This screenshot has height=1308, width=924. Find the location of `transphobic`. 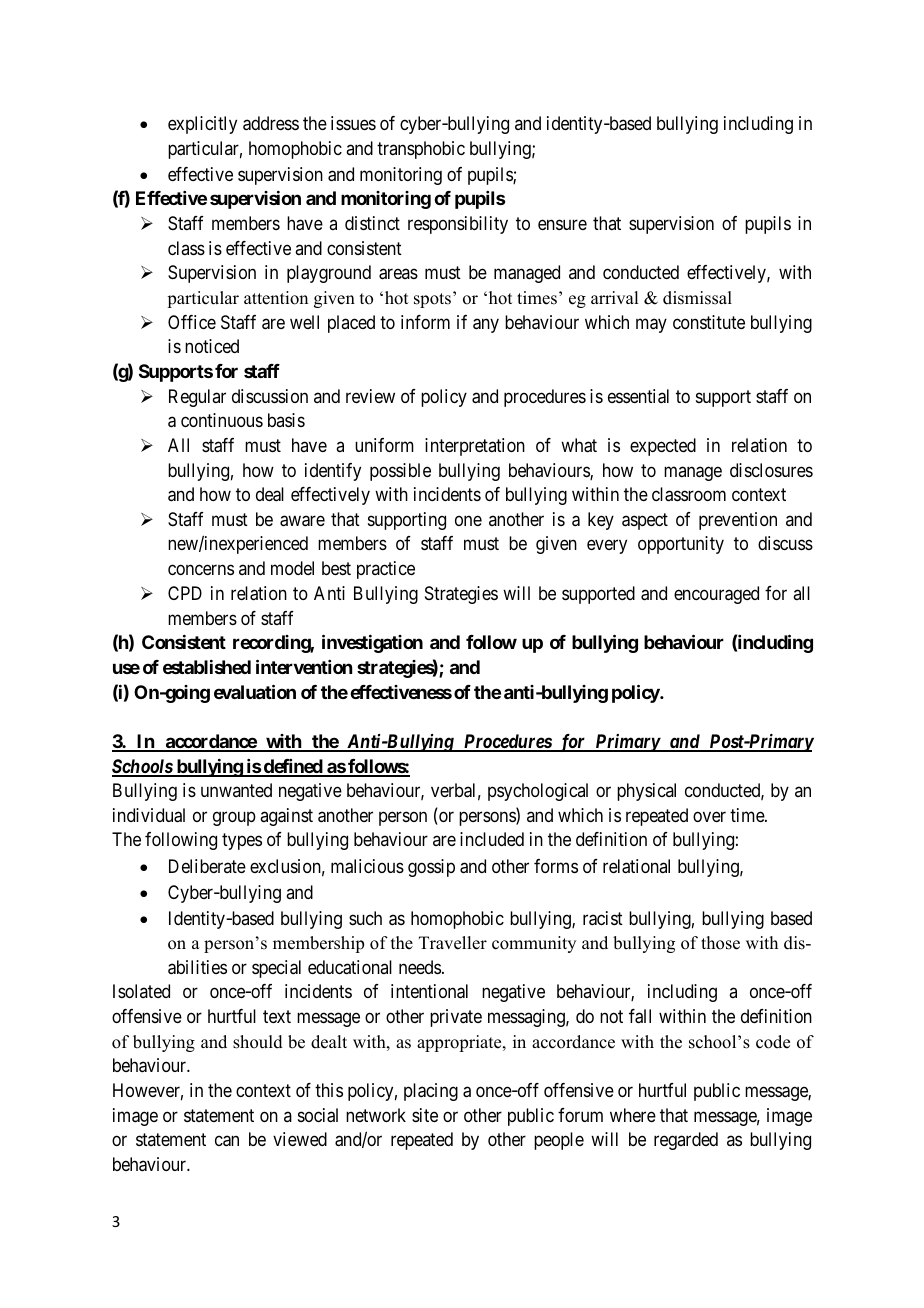

transphobic is located at coordinates (421, 150).
